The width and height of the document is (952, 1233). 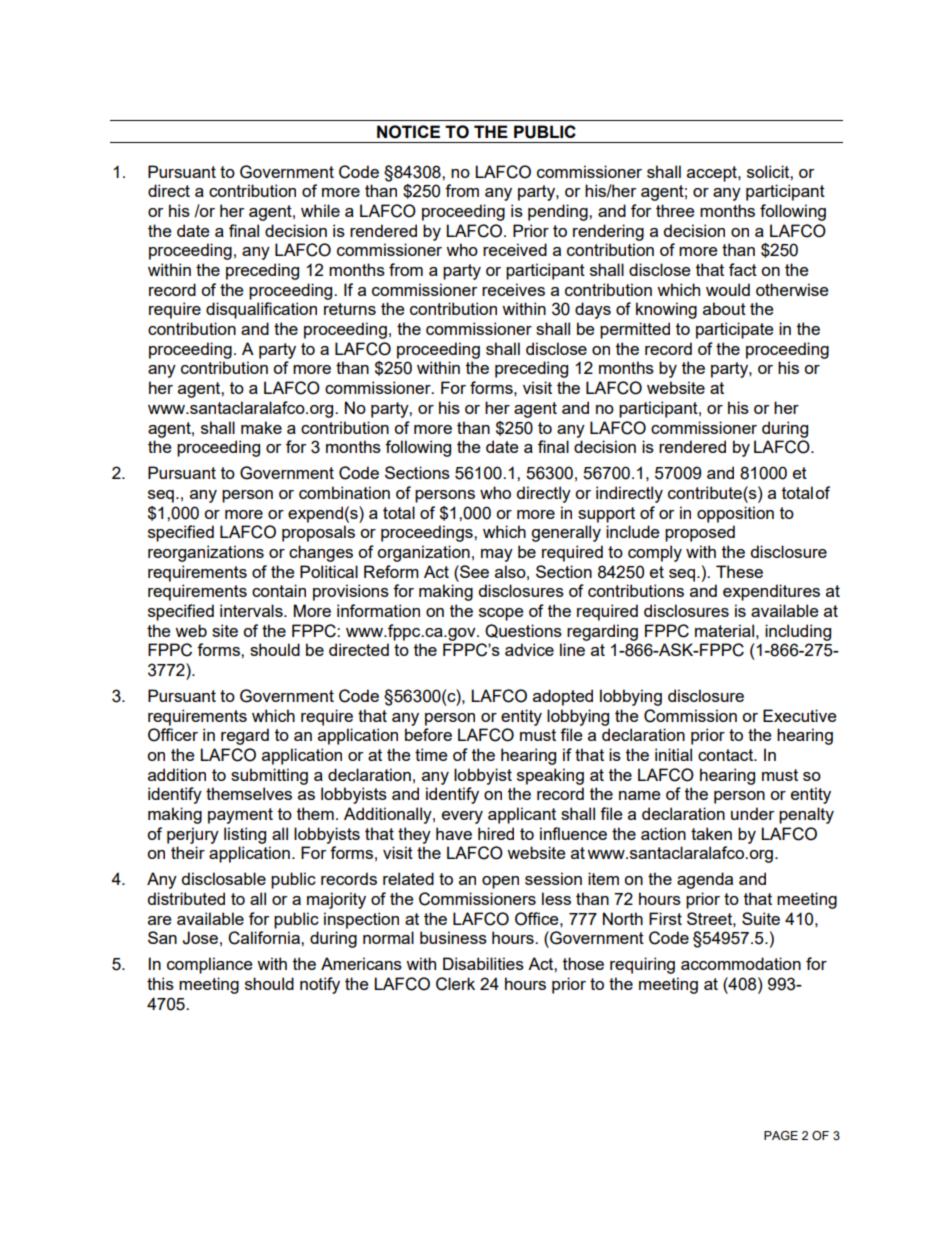 I want to click on payment, so click(x=240, y=816).
